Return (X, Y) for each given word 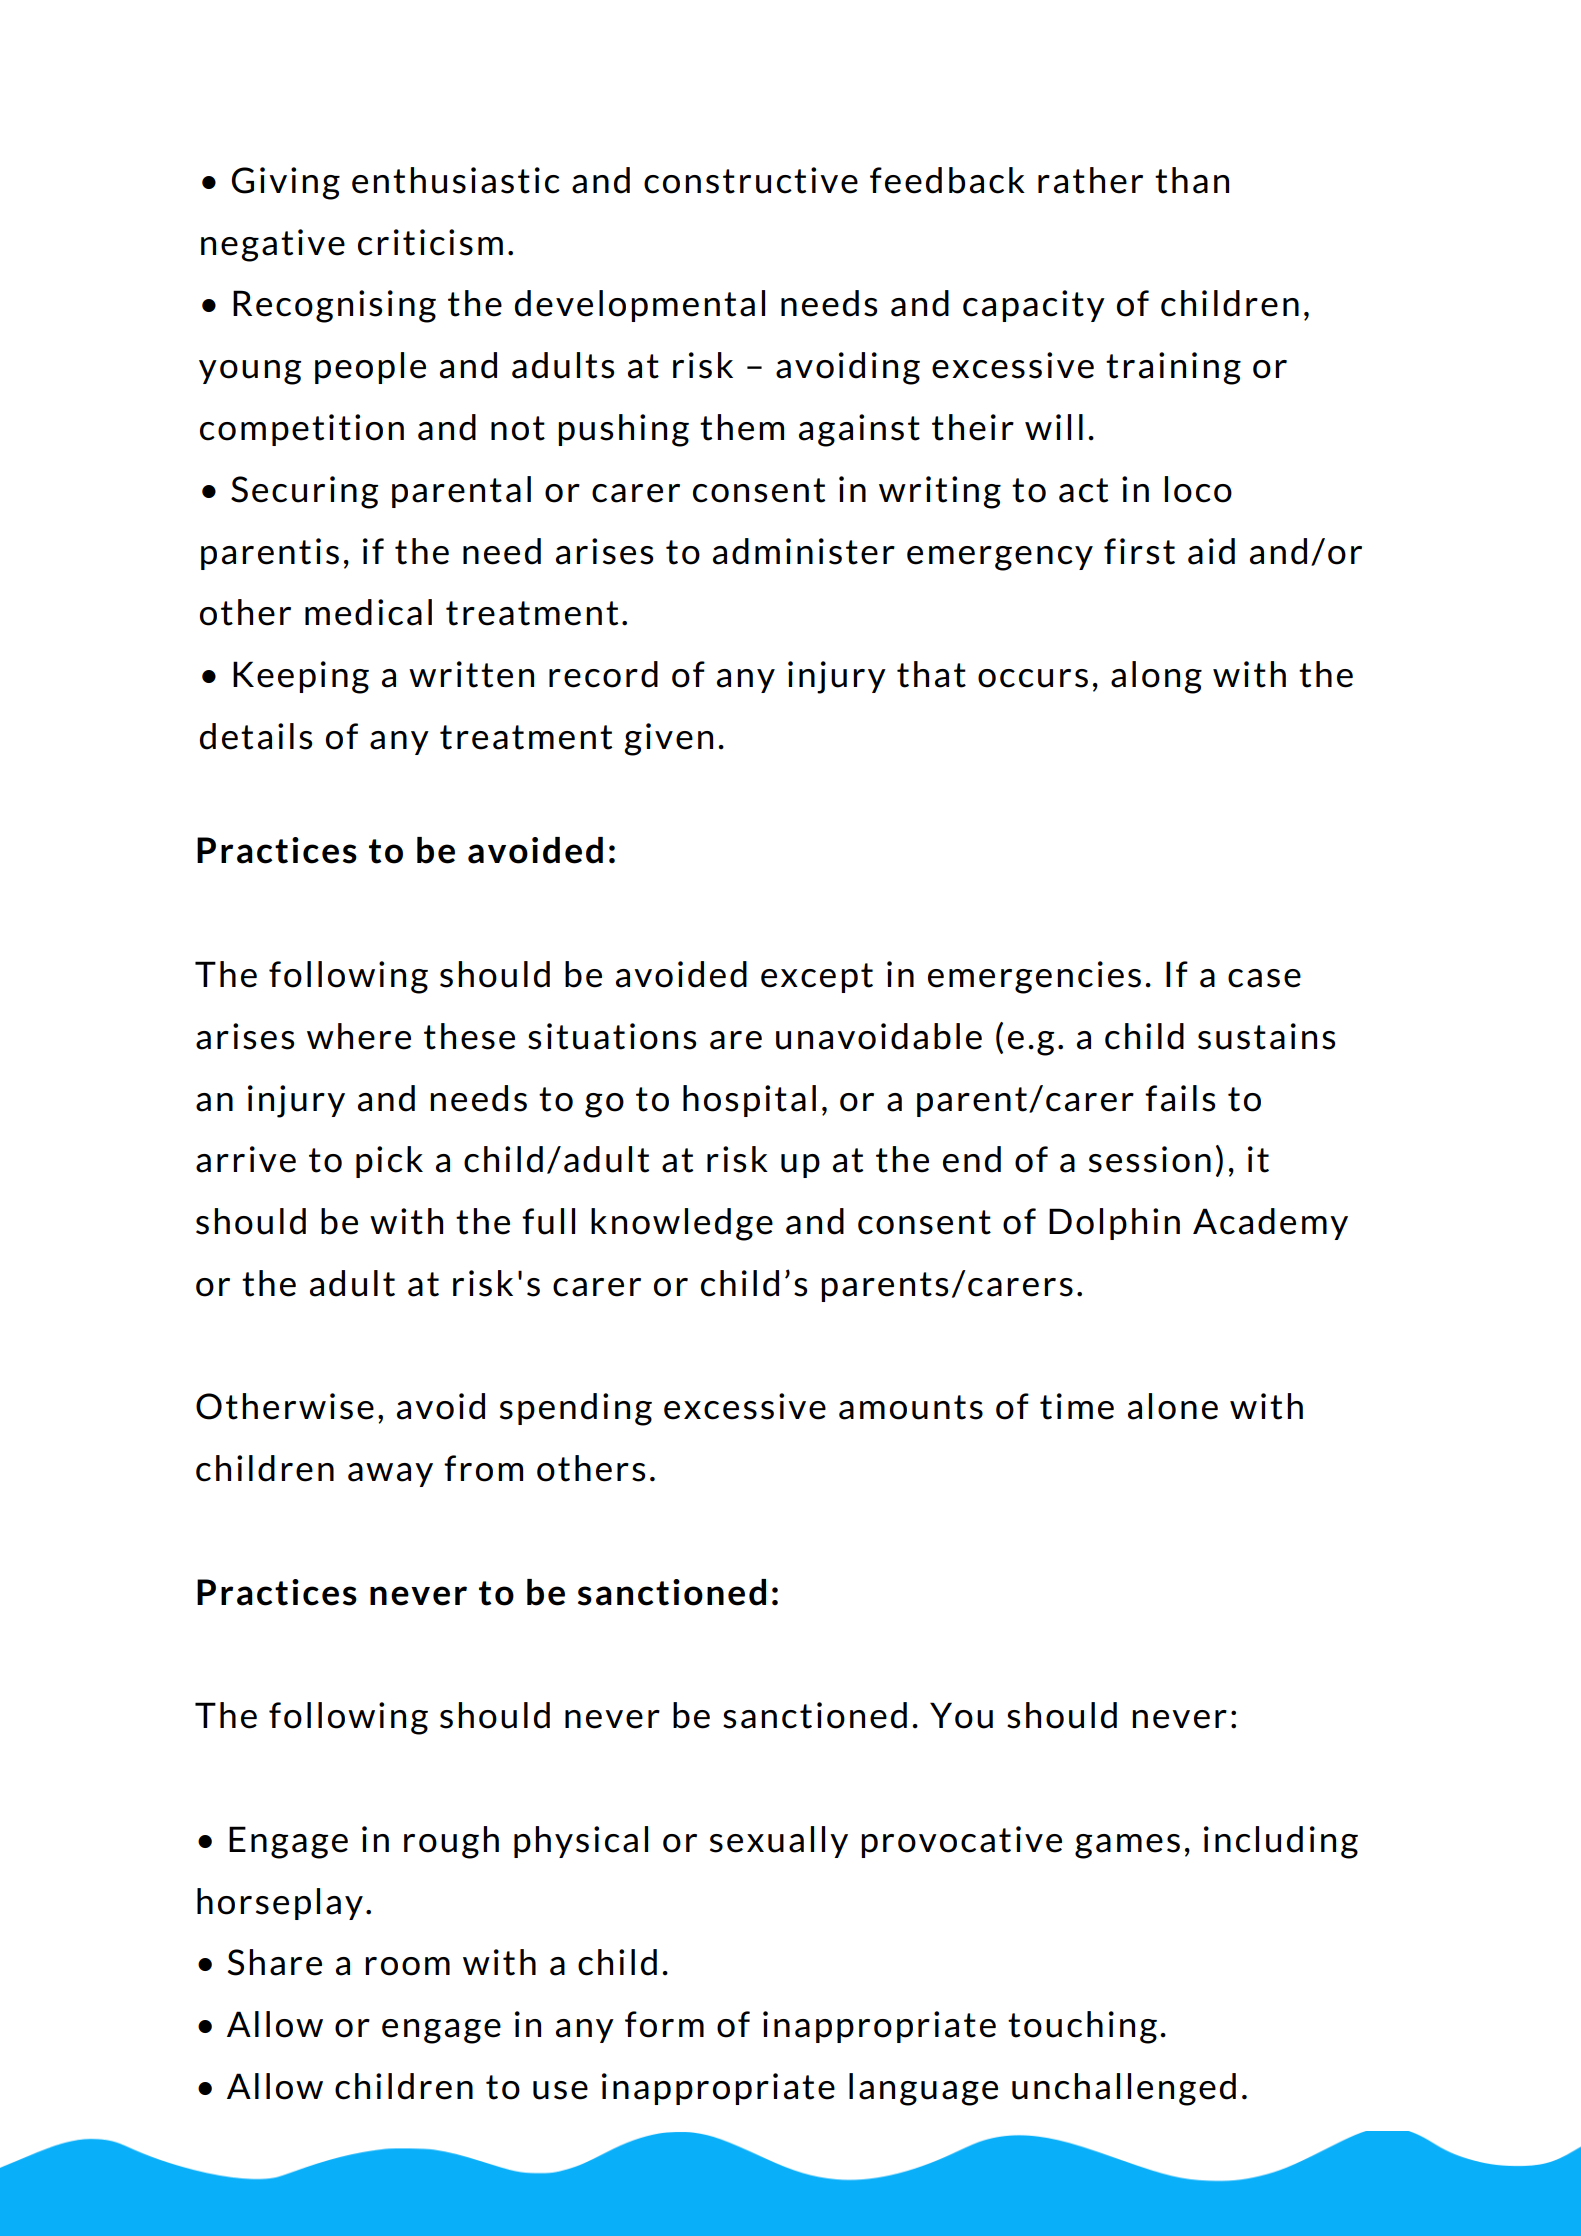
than (1192, 180)
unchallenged (1124, 2089)
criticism (430, 242)
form (664, 2024)
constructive (751, 180)
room (407, 1966)
